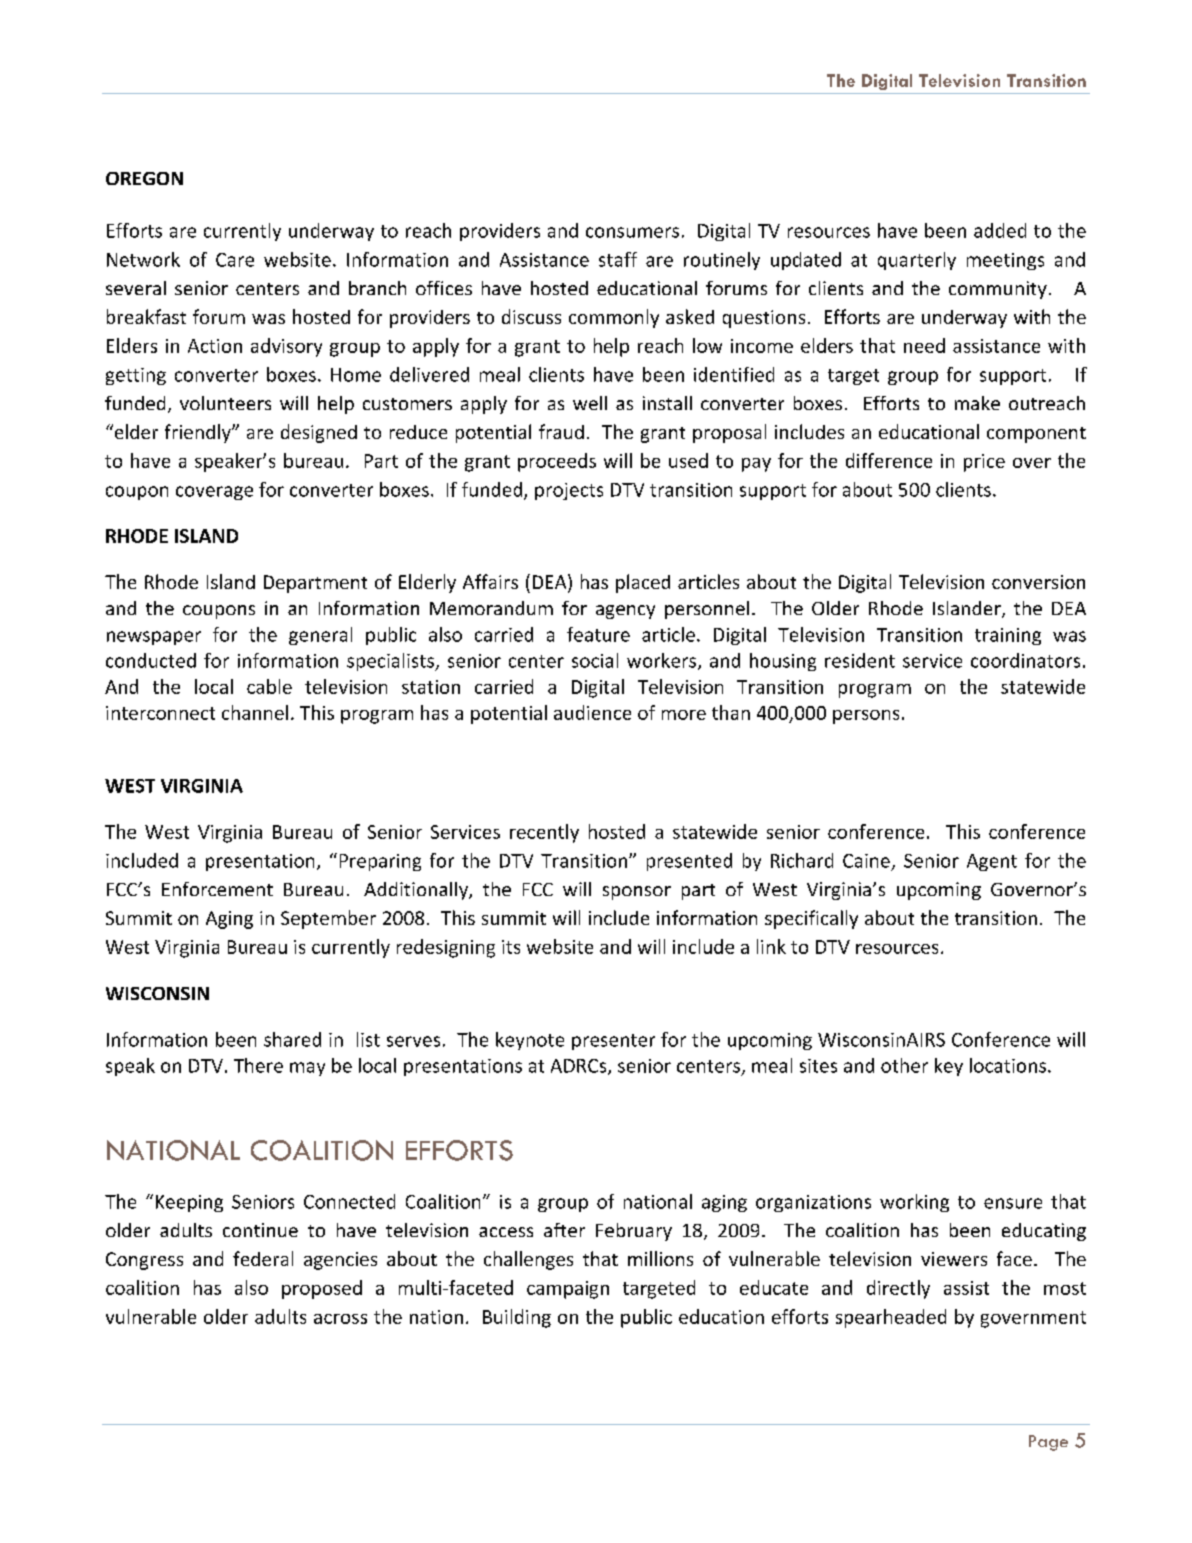 This screenshot has height=1543, width=1192. What do you see at coordinates (217, 889) in the screenshot?
I see `Enforcement` at bounding box center [217, 889].
